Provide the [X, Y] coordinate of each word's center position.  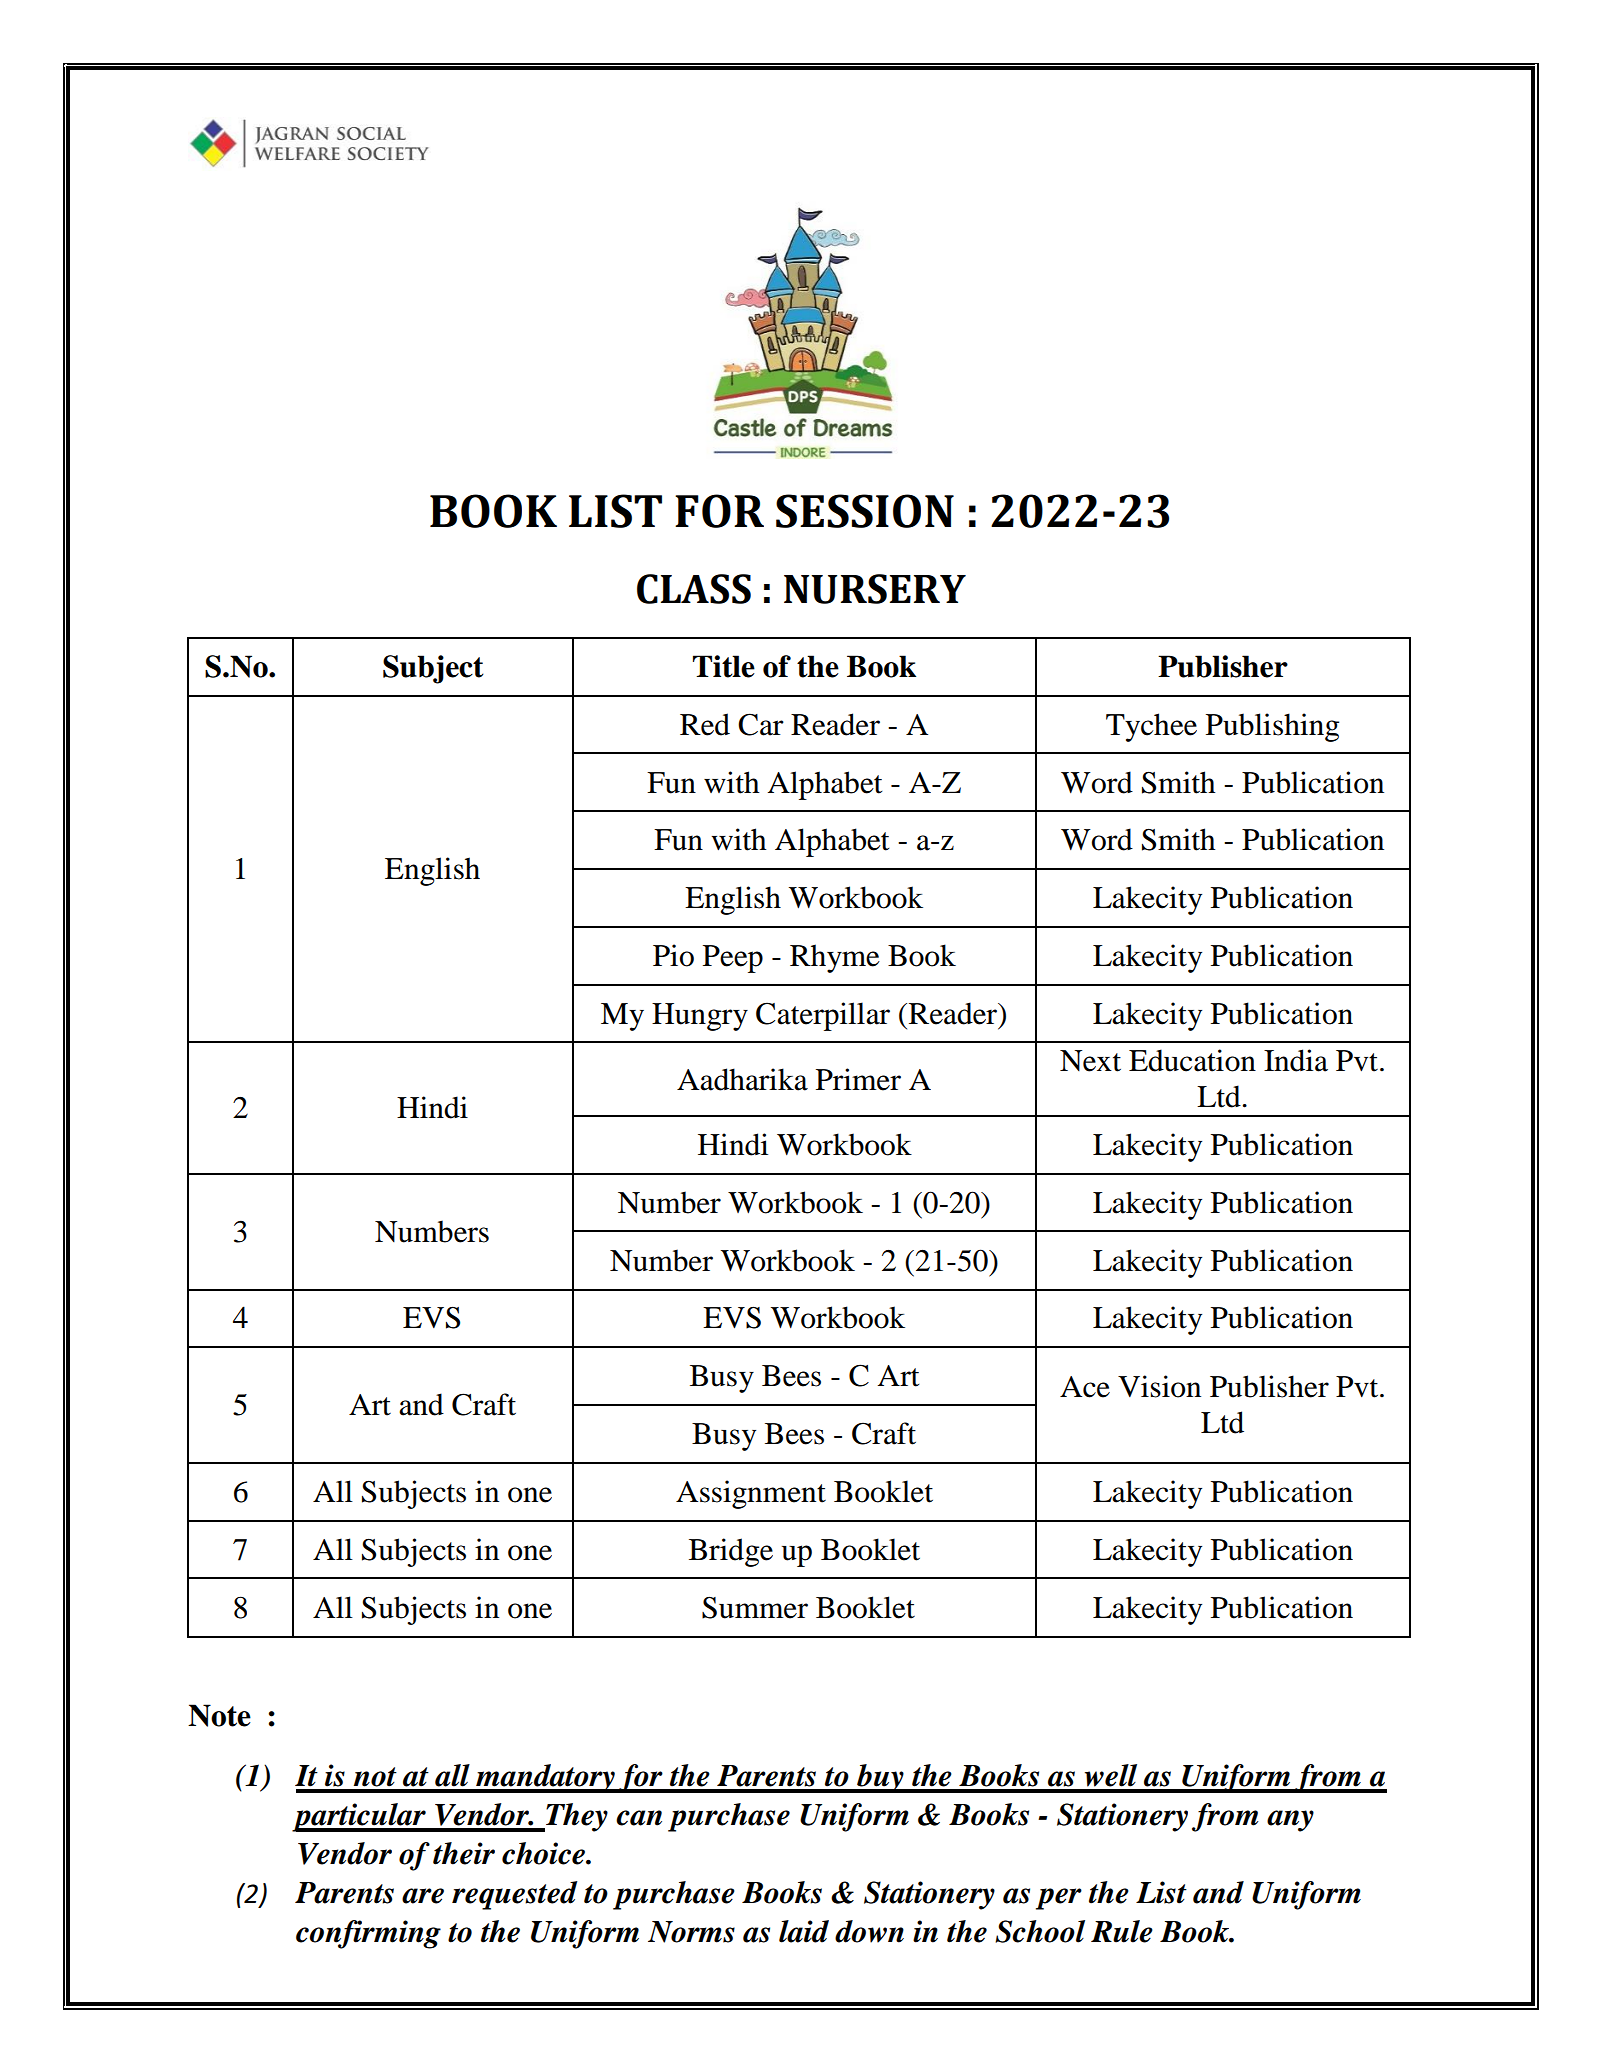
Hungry [700, 1017]
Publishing [1272, 727]
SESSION [865, 511]
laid [804, 1931]
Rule [1122, 1931]
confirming [368, 1934]
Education [1192, 1060]
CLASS [694, 589]
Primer [858, 1079]
